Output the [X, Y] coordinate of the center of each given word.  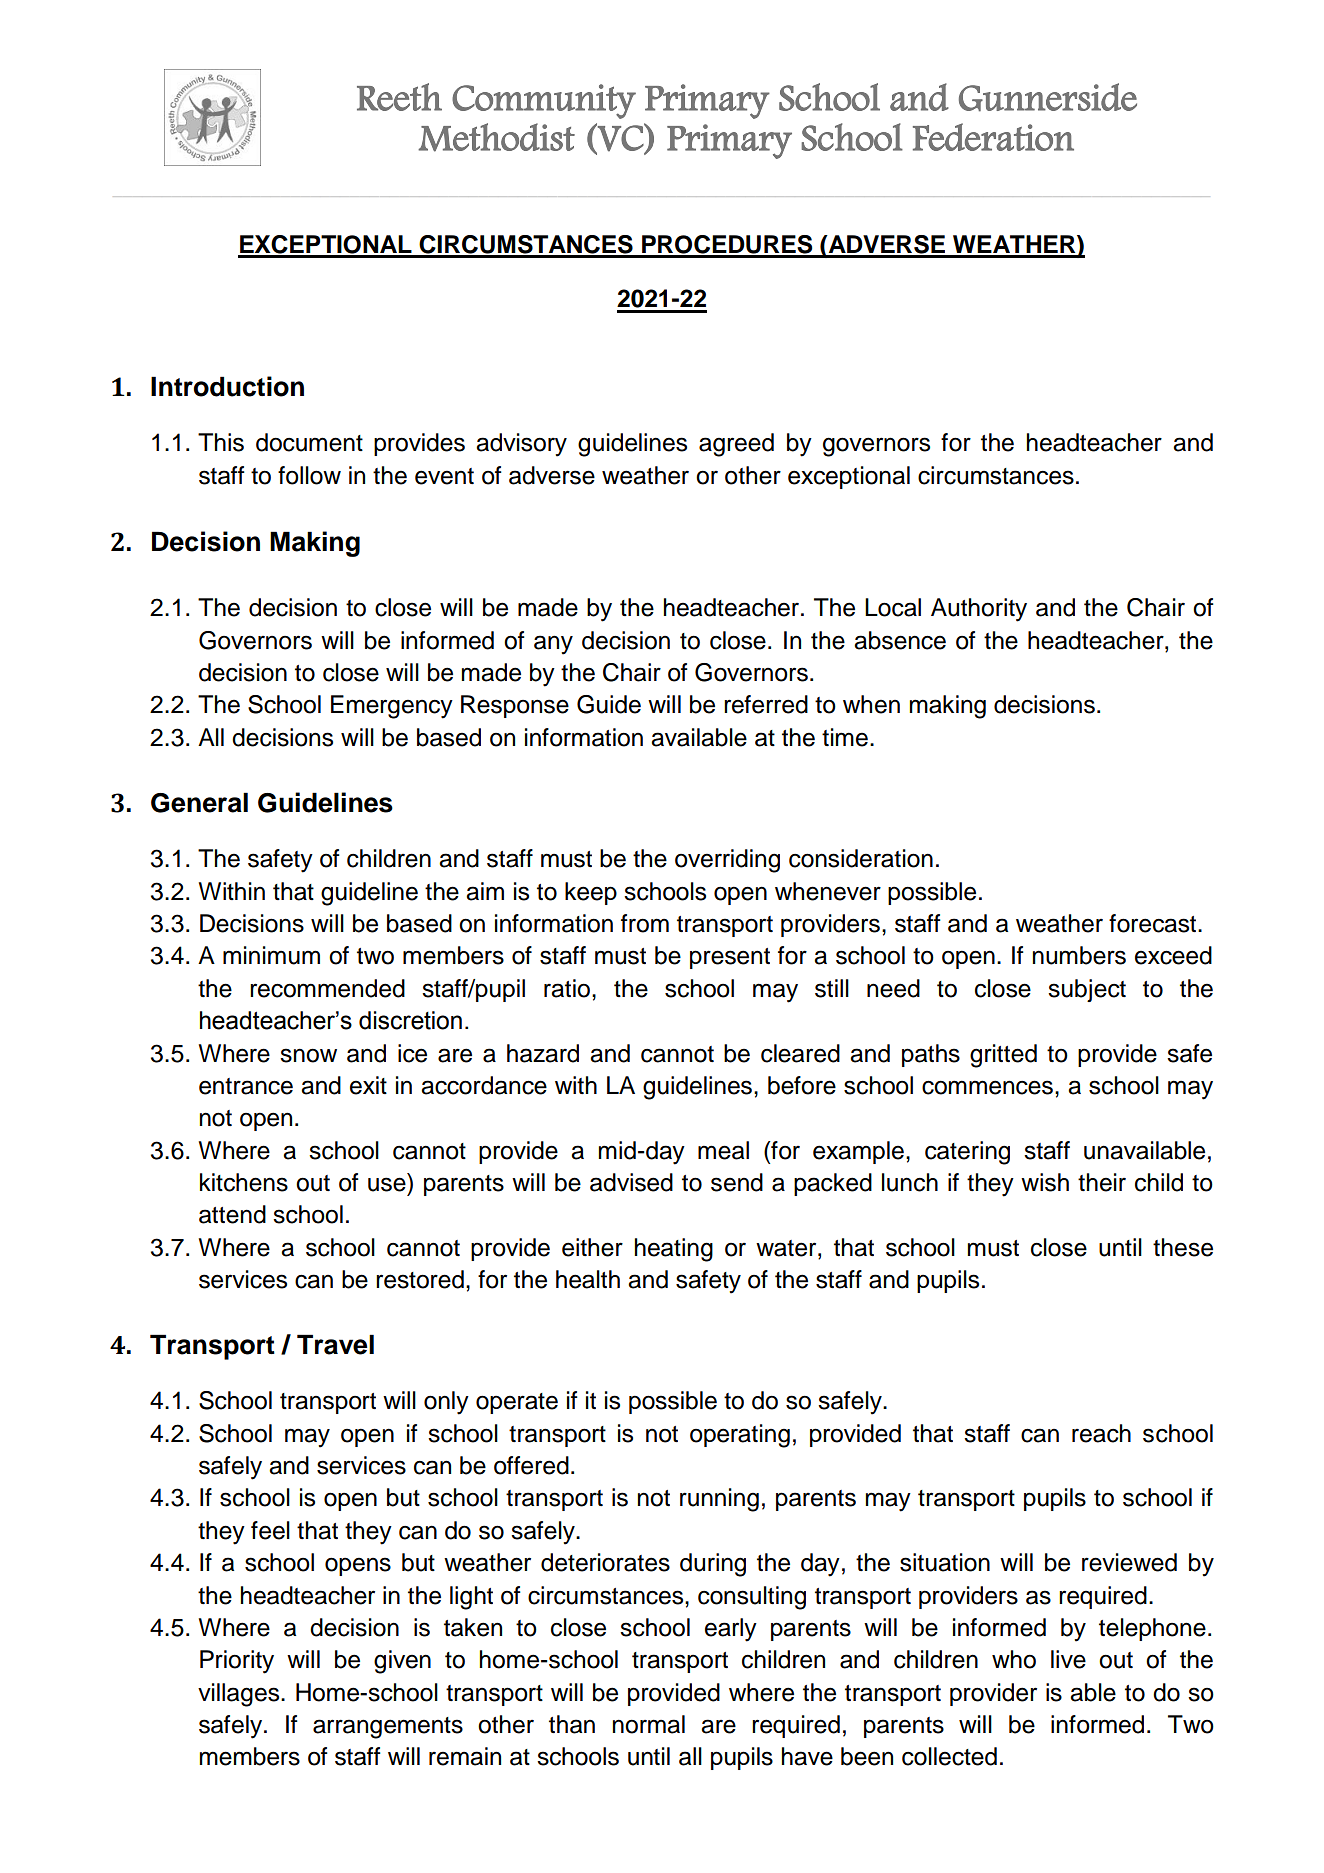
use [387, 1184]
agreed [736, 445]
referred [766, 704]
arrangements [388, 1728]
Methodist [496, 137]
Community [544, 101]
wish [1045, 1182]
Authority [979, 610]
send [737, 1182]
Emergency [392, 707]
